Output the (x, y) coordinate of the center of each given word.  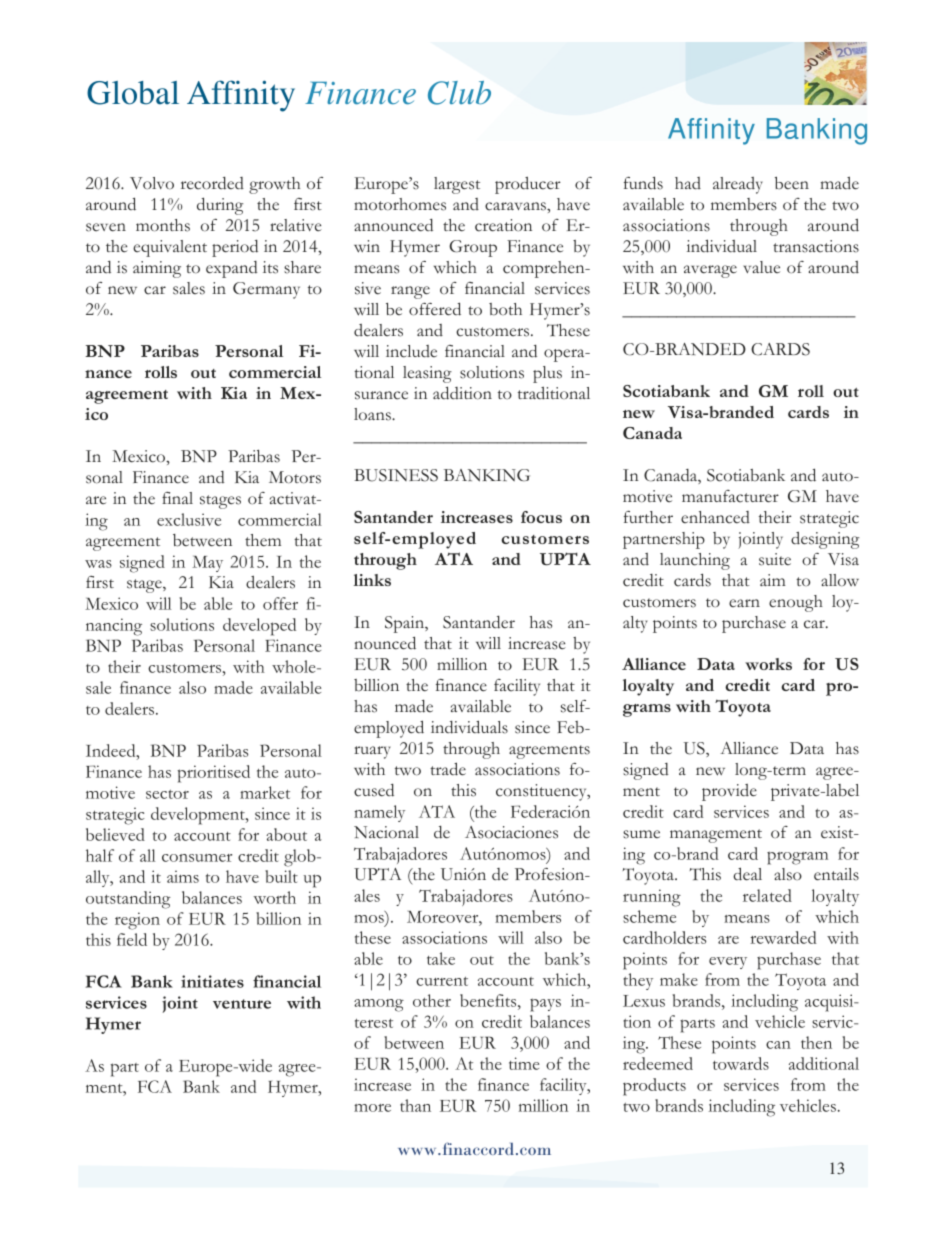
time (524, 1063)
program (797, 858)
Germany (266, 290)
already (738, 185)
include (411, 351)
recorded (212, 183)
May (207, 564)
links (372, 580)
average (710, 271)
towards (741, 1063)
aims (183, 876)
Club (459, 93)
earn (744, 603)
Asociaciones (511, 832)
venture (242, 1004)
